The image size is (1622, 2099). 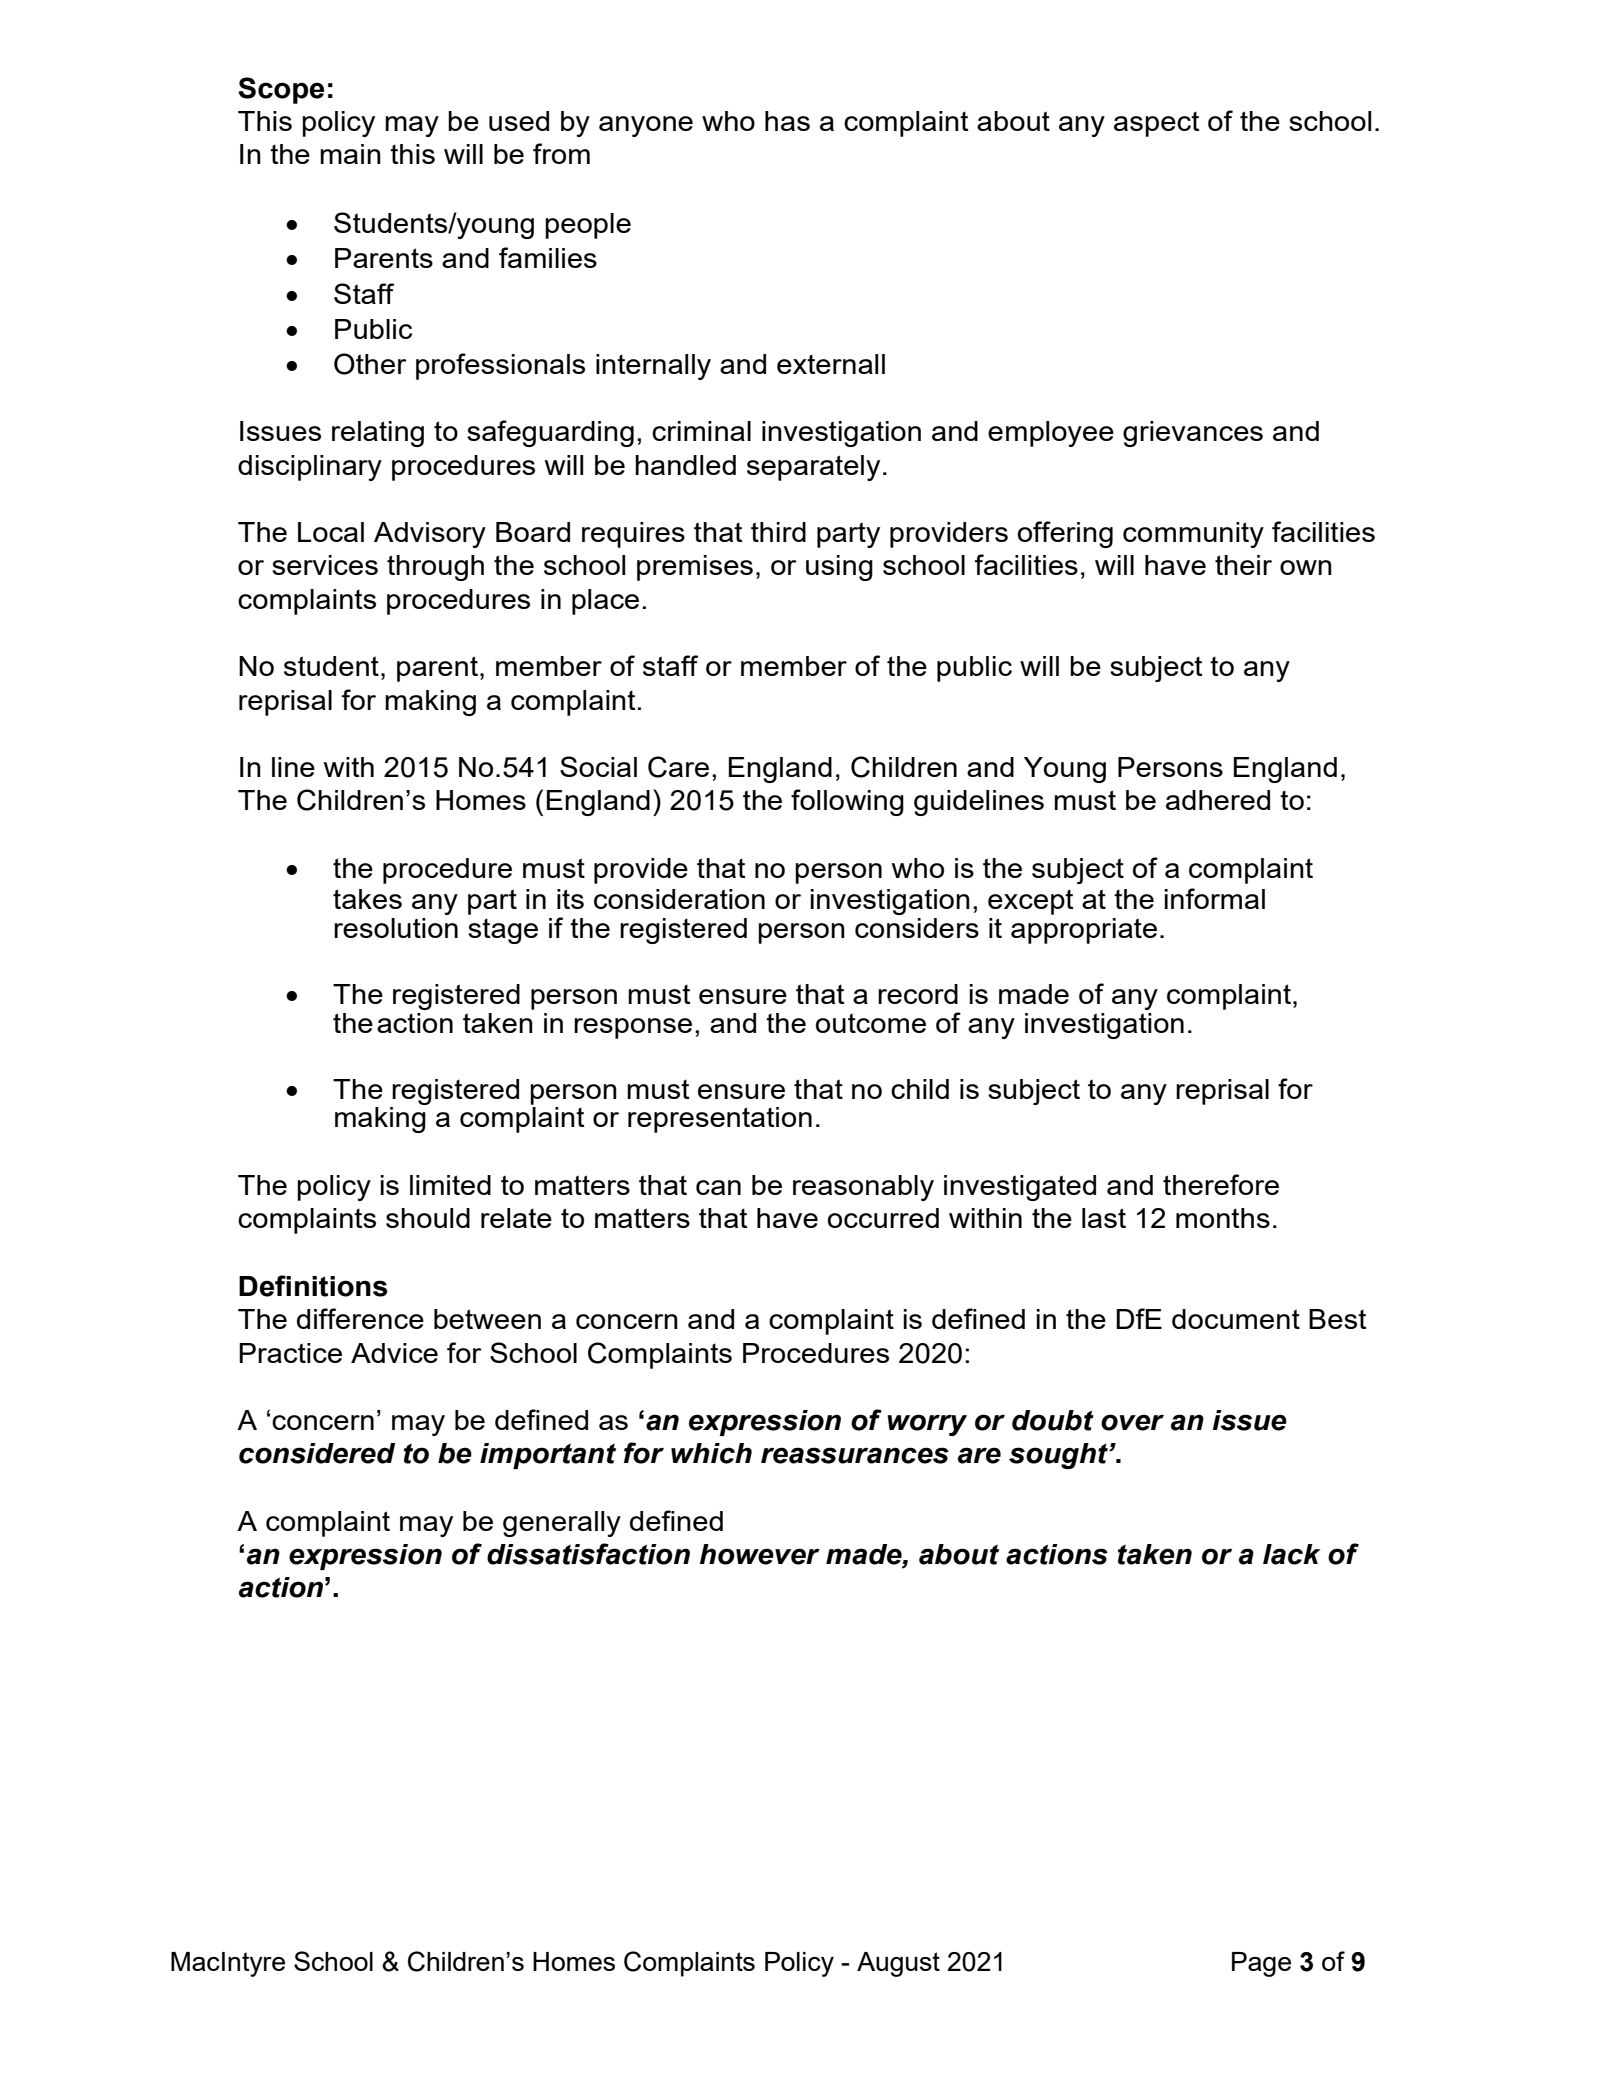 What do you see at coordinates (1157, 124) in the page?
I see `aspect` at bounding box center [1157, 124].
